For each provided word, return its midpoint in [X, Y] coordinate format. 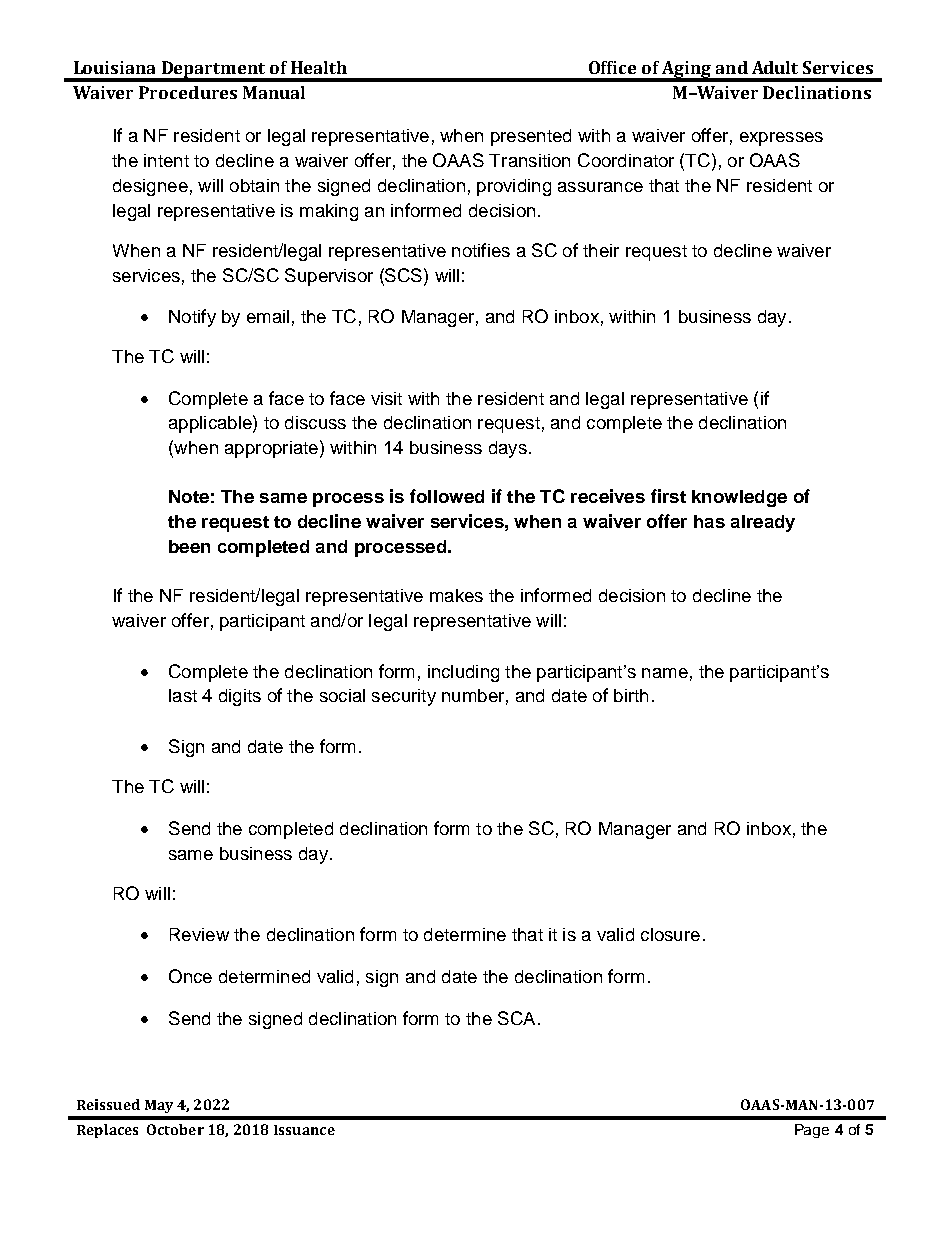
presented [531, 137]
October [175, 1129]
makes [456, 595]
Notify [192, 318]
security [404, 697]
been [189, 546]
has [709, 521]
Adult [775, 67]
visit [386, 398]
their [601, 250]
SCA [516, 1018]
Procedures [188, 92]
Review [199, 934]
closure [670, 934]
